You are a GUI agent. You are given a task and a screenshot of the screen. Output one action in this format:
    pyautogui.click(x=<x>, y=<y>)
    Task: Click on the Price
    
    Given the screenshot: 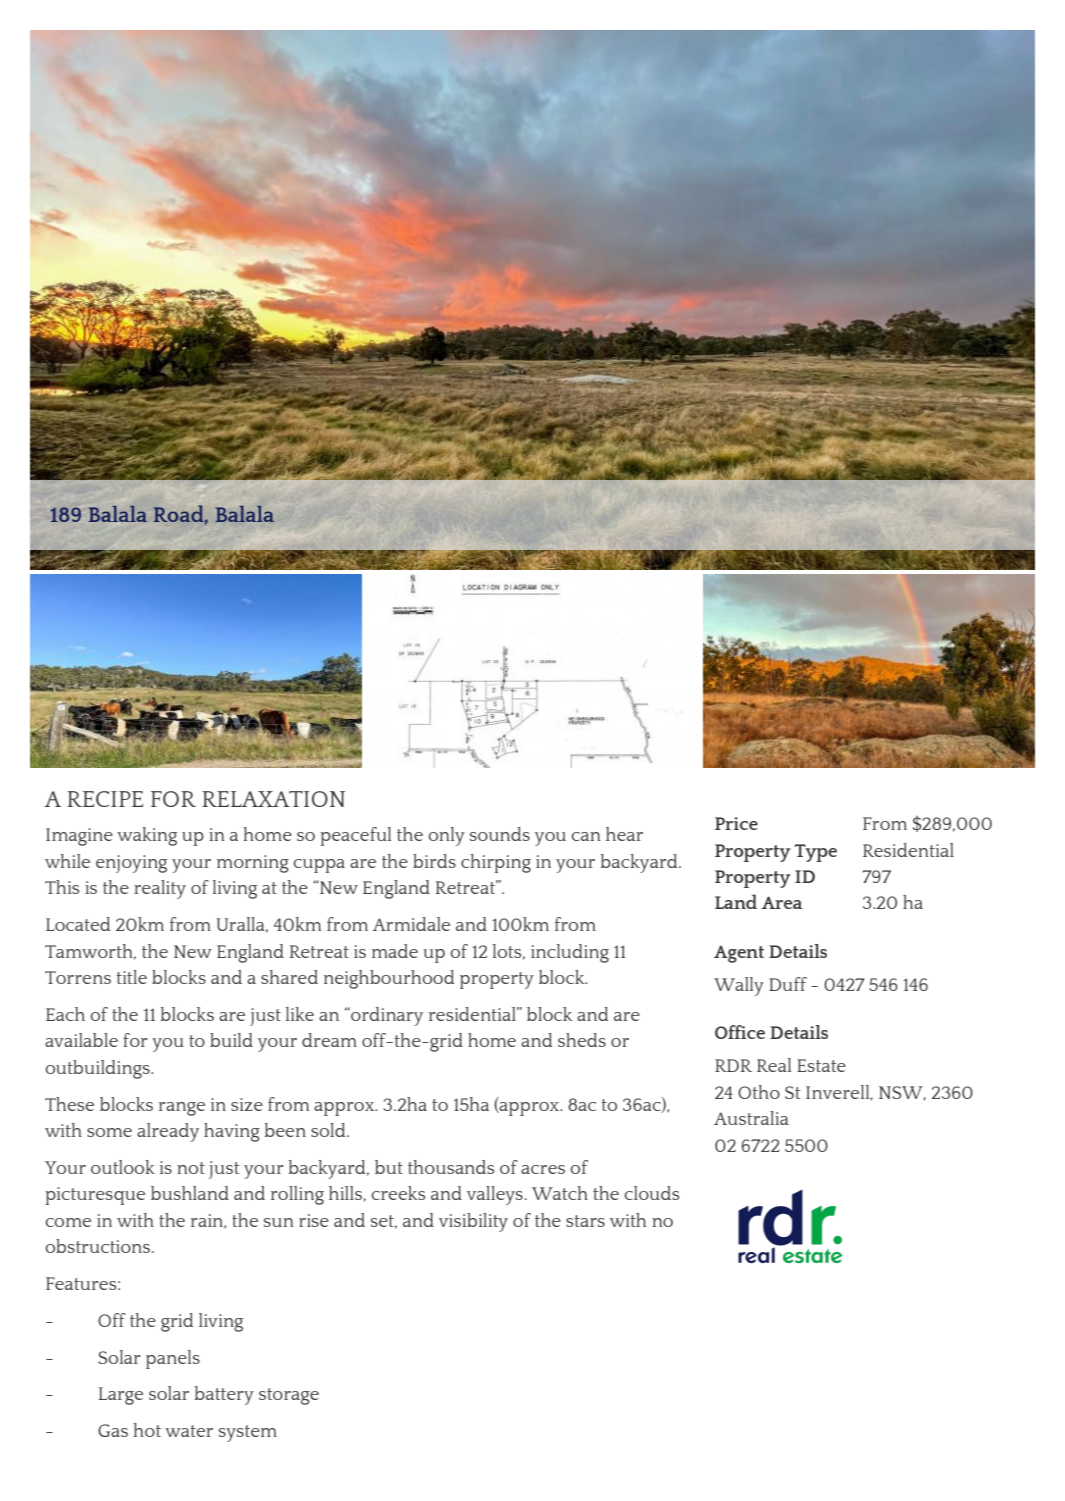 What is the action you would take?
    pyautogui.click(x=736, y=823)
